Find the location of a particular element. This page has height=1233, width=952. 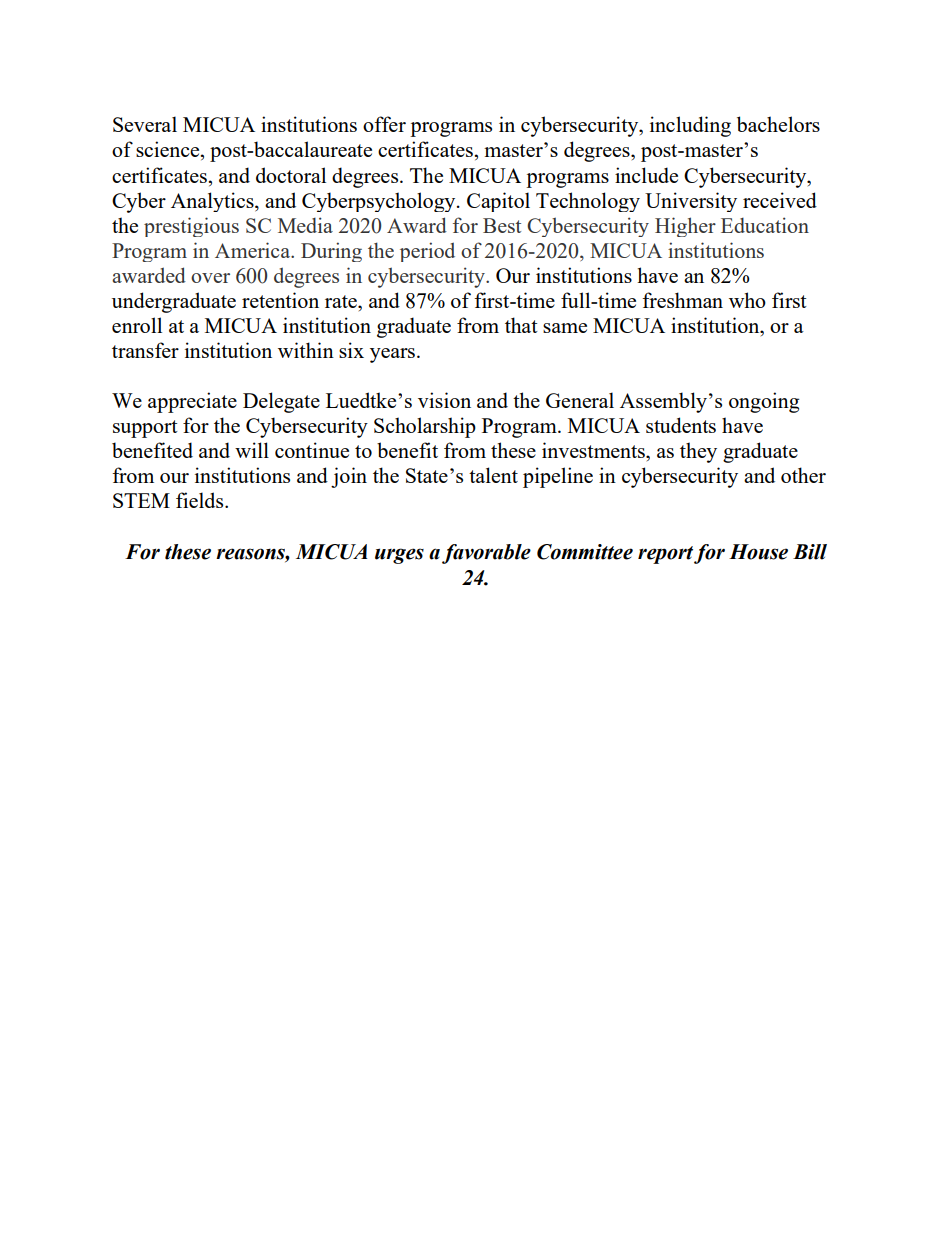

Scholarship is located at coordinates (425, 427).
